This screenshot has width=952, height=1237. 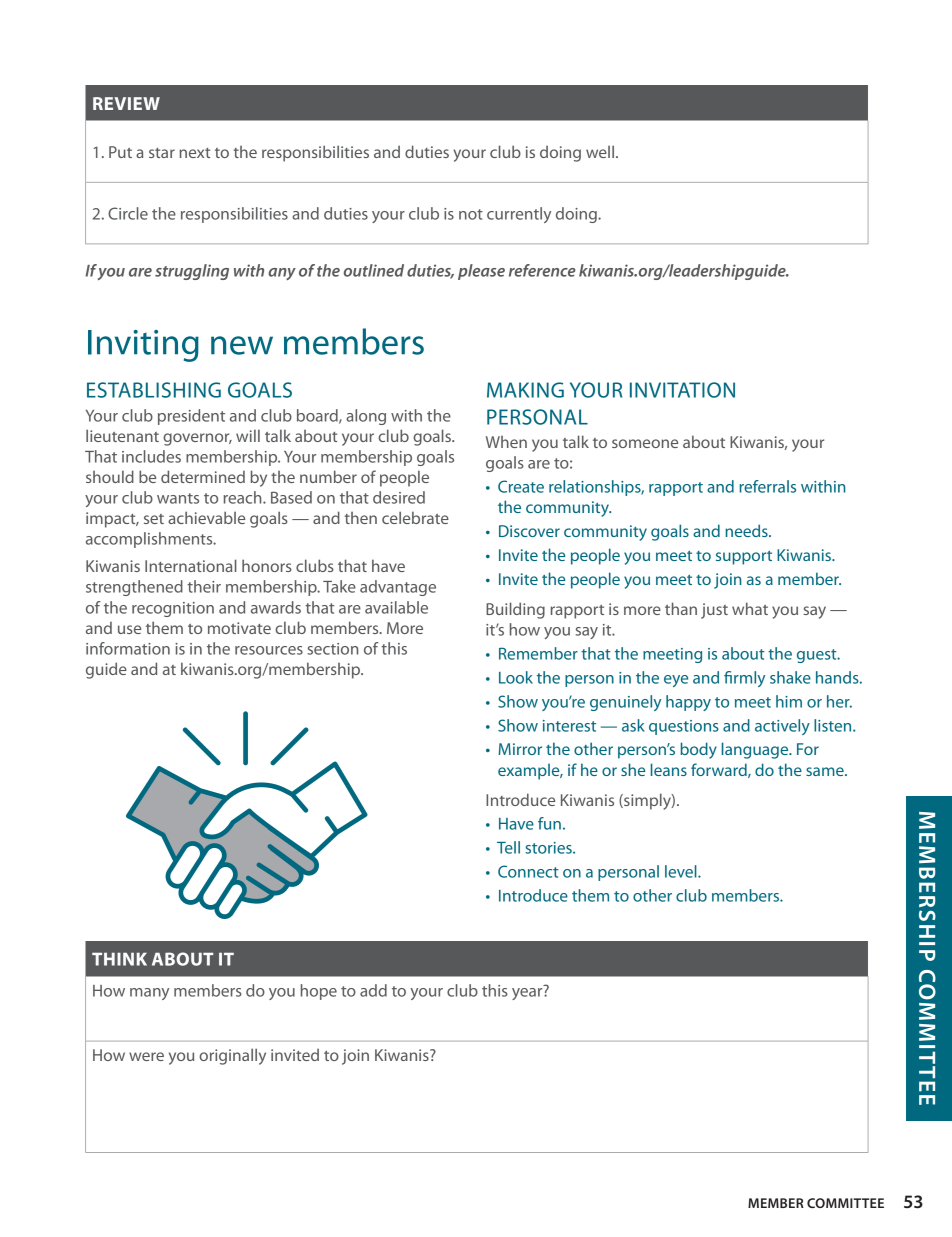 I want to click on year, so click(x=528, y=992).
